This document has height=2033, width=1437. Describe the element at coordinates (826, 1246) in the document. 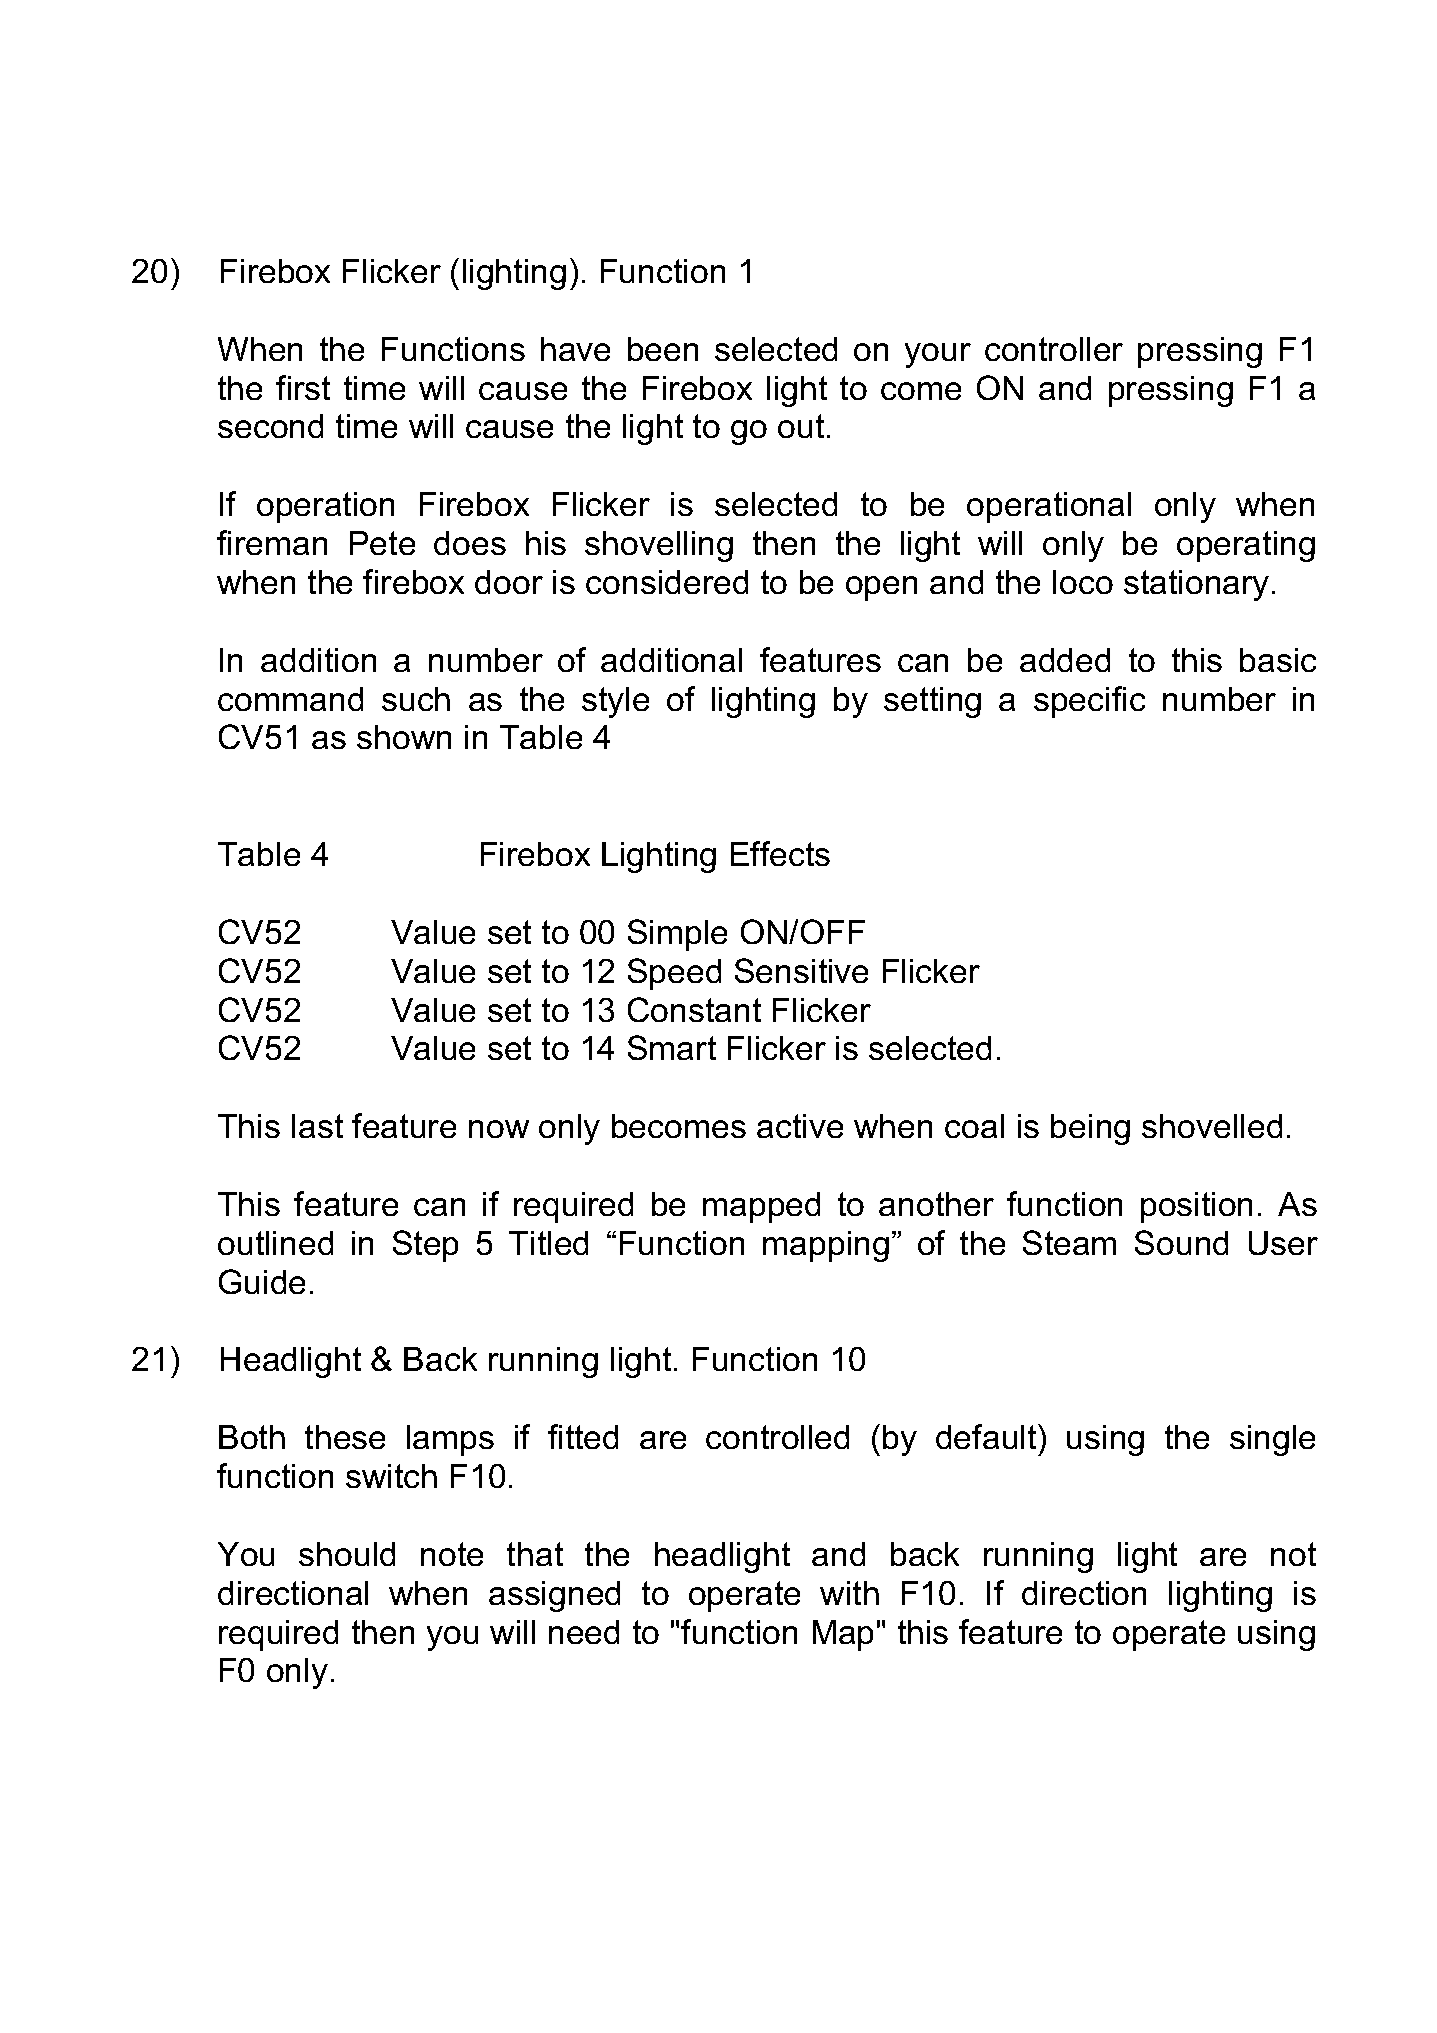

I see `mapping` at that location.
